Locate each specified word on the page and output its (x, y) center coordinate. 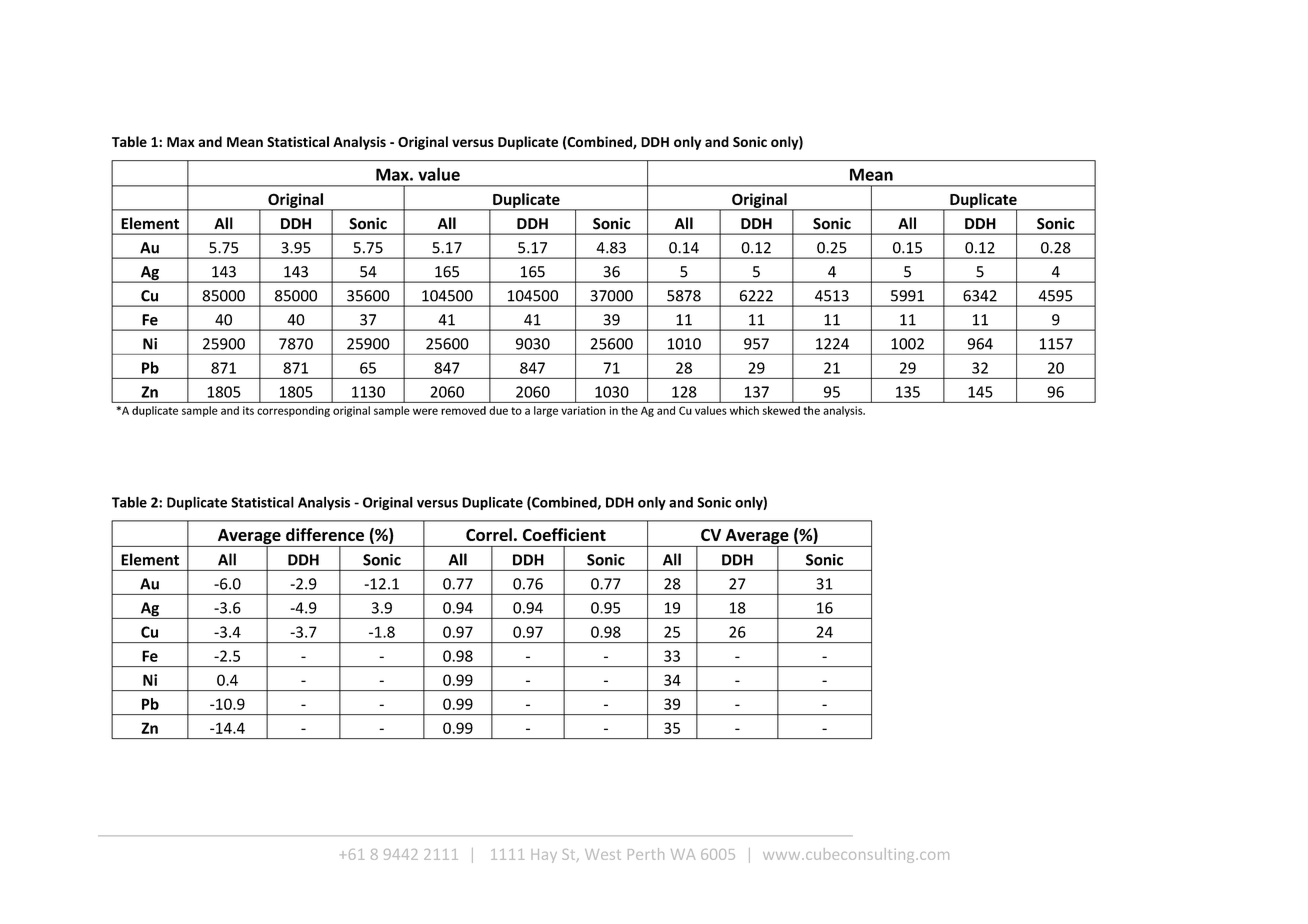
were (425, 411)
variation (583, 410)
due (498, 410)
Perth (646, 854)
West (603, 854)
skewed (781, 410)
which (744, 410)
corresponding (293, 411)
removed (463, 410)
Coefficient (564, 534)
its (248, 410)
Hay (544, 856)
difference (325, 534)
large (546, 411)
